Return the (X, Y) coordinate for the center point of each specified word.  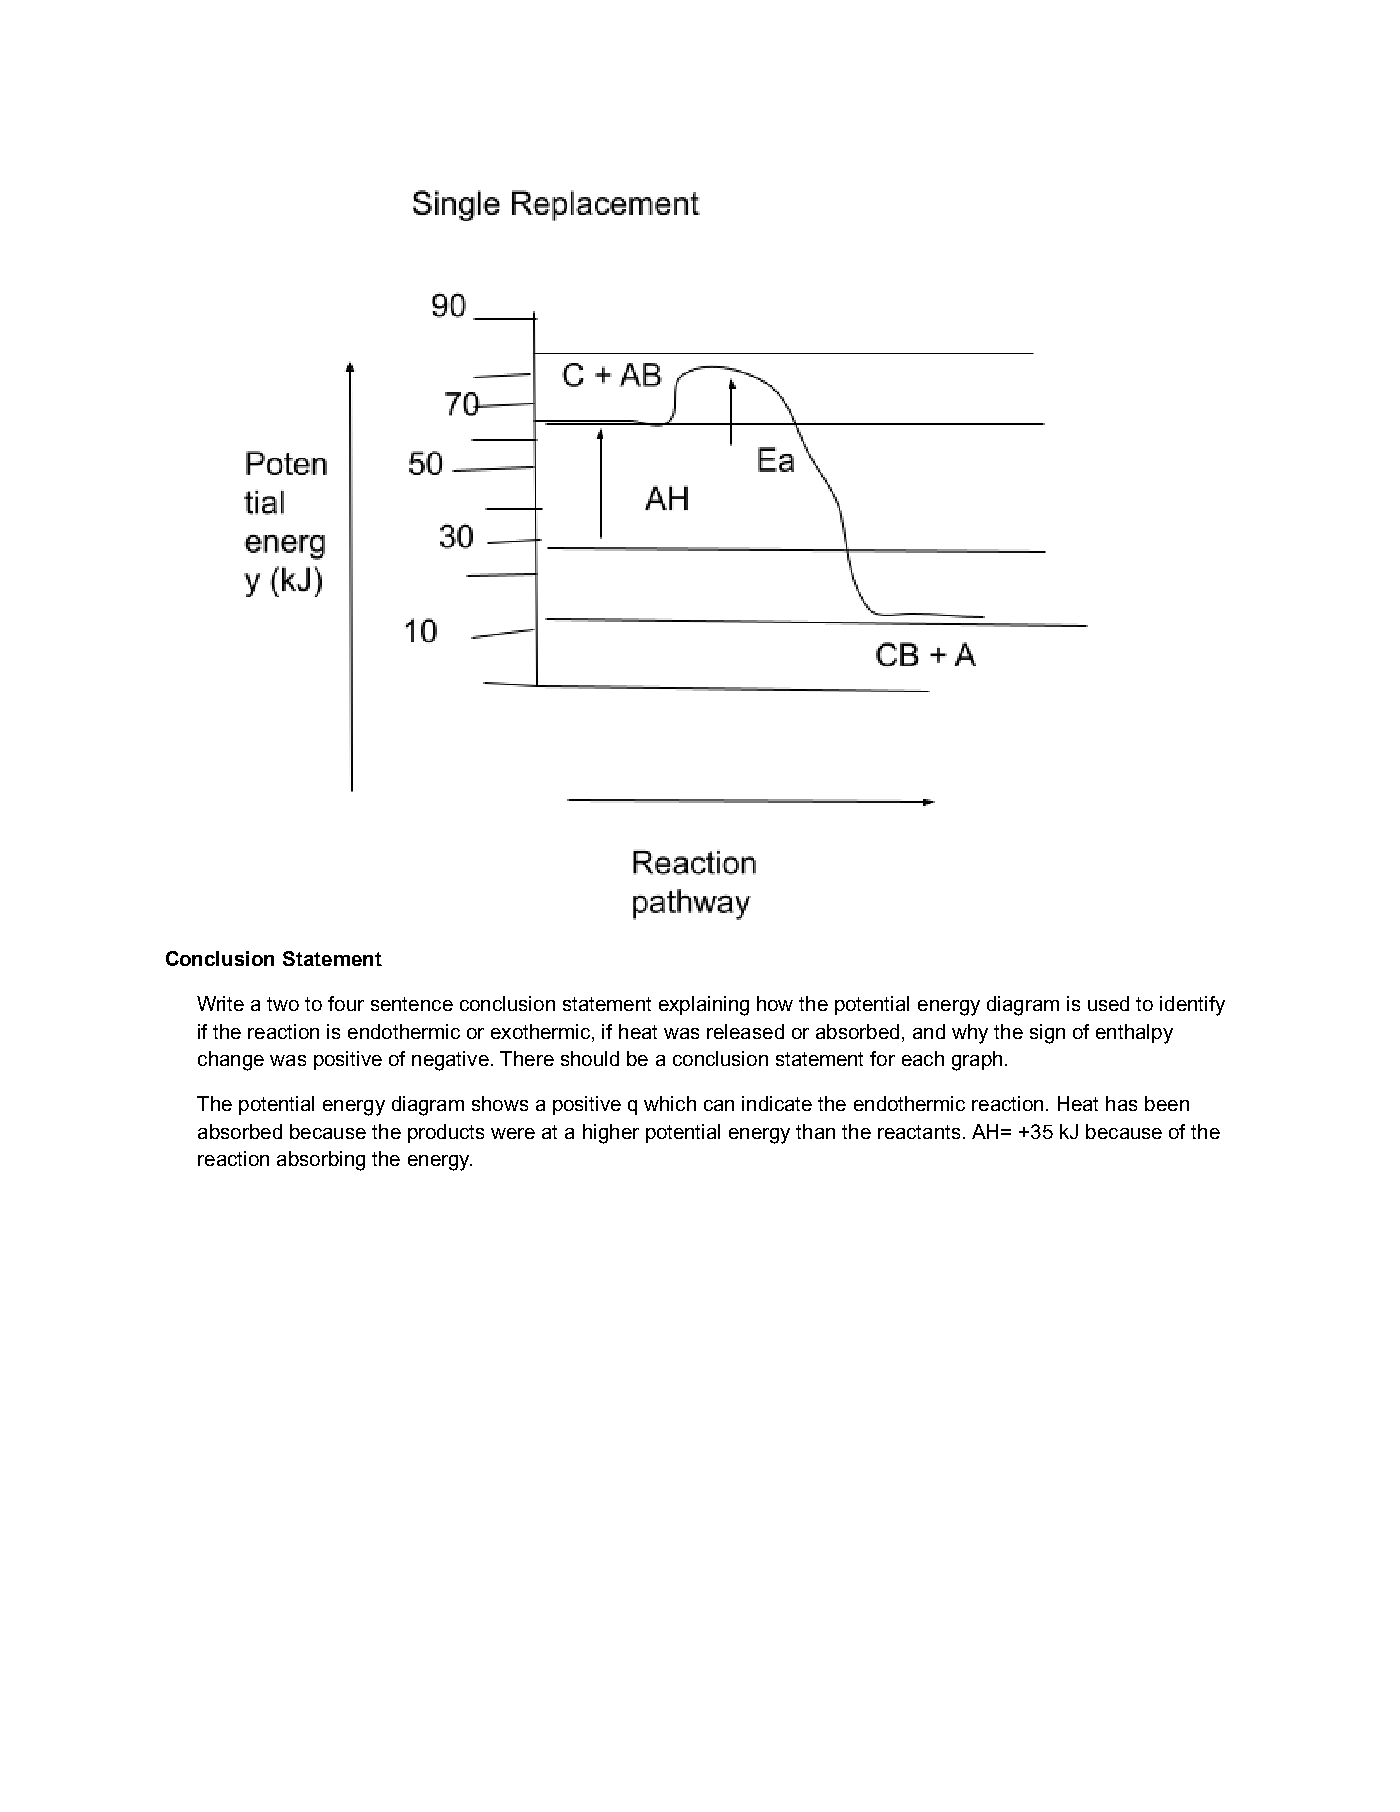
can (719, 1105)
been (1167, 1103)
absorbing (321, 1161)
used (1108, 1003)
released (745, 1031)
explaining (704, 1006)
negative (450, 1061)
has (1121, 1103)
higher (611, 1134)
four (346, 1003)
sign (1047, 1034)
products (446, 1133)
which (670, 1103)
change (231, 1061)
